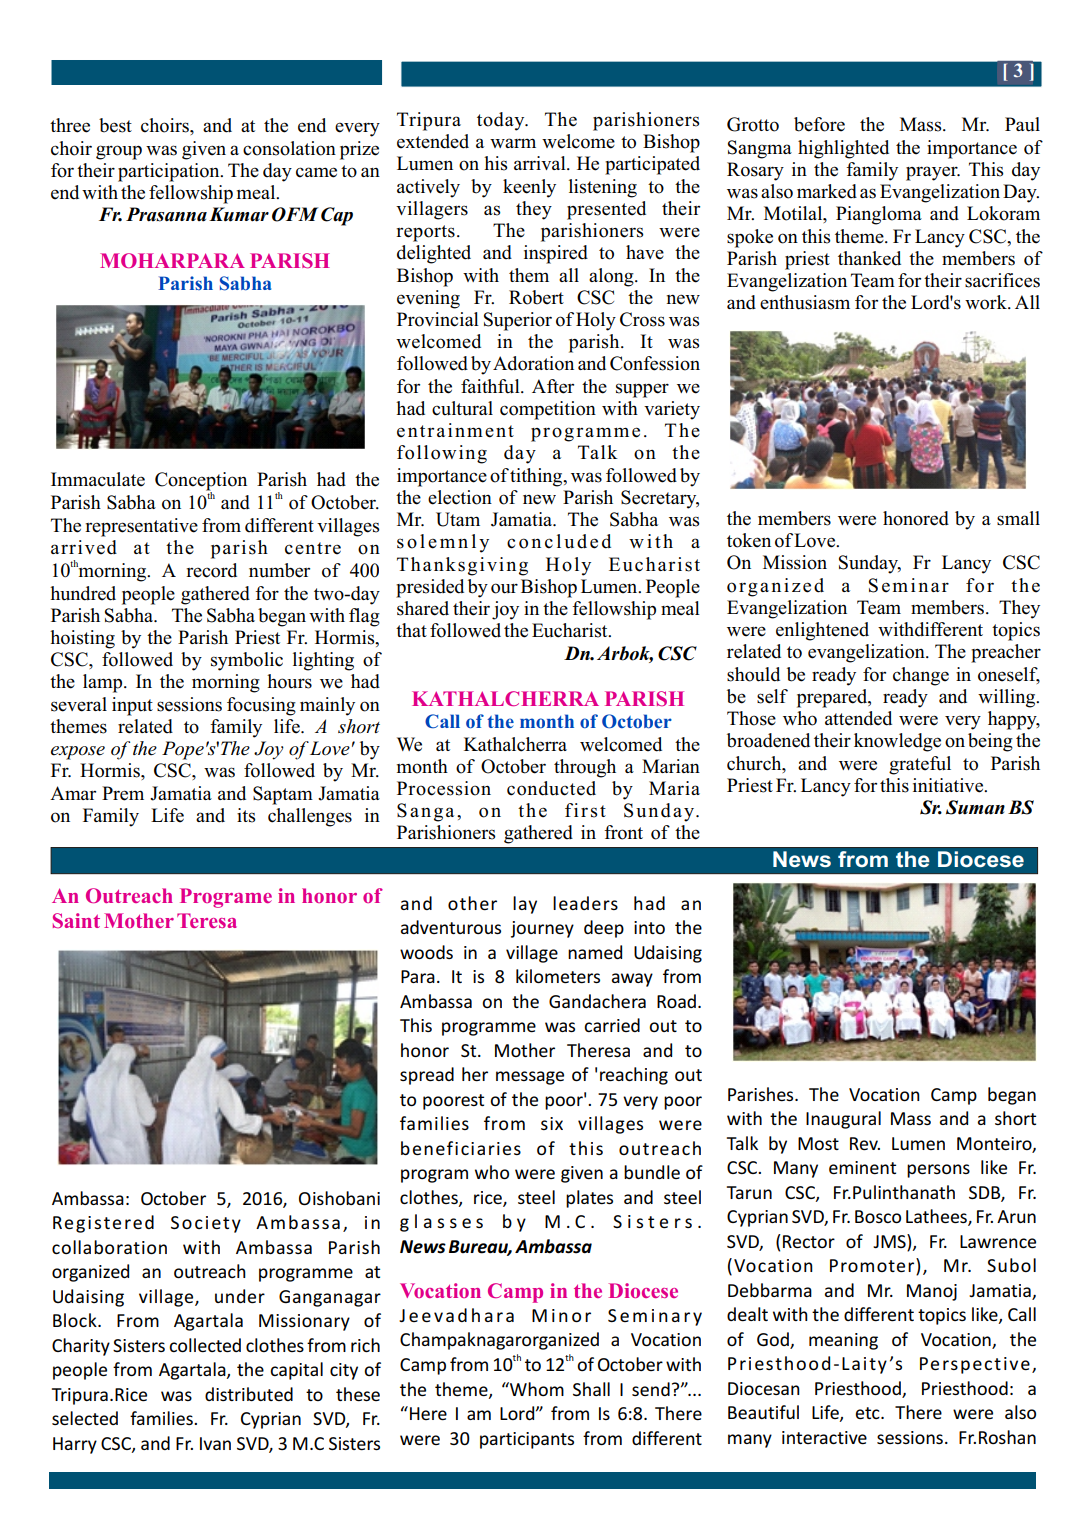 The height and width of the screenshot is (1537, 1088). Describe the element at coordinates (215, 1443) in the screenshot. I see `Ivan` at that location.
